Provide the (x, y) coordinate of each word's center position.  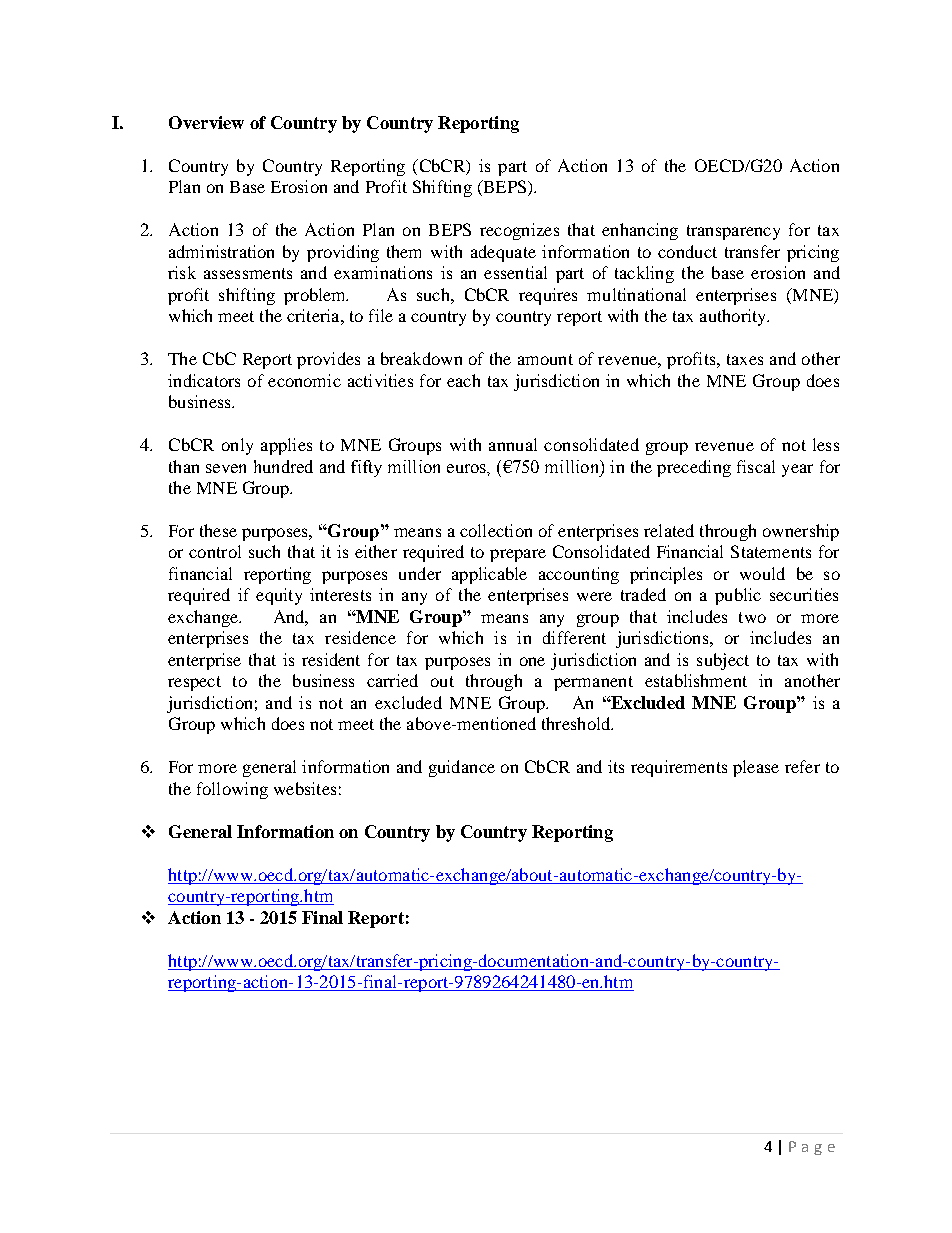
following (232, 790)
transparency (733, 232)
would (762, 573)
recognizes (519, 231)
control (215, 551)
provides (328, 360)
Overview (206, 122)
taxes (745, 359)
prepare (518, 555)
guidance (462, 768)
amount (545, 359)
